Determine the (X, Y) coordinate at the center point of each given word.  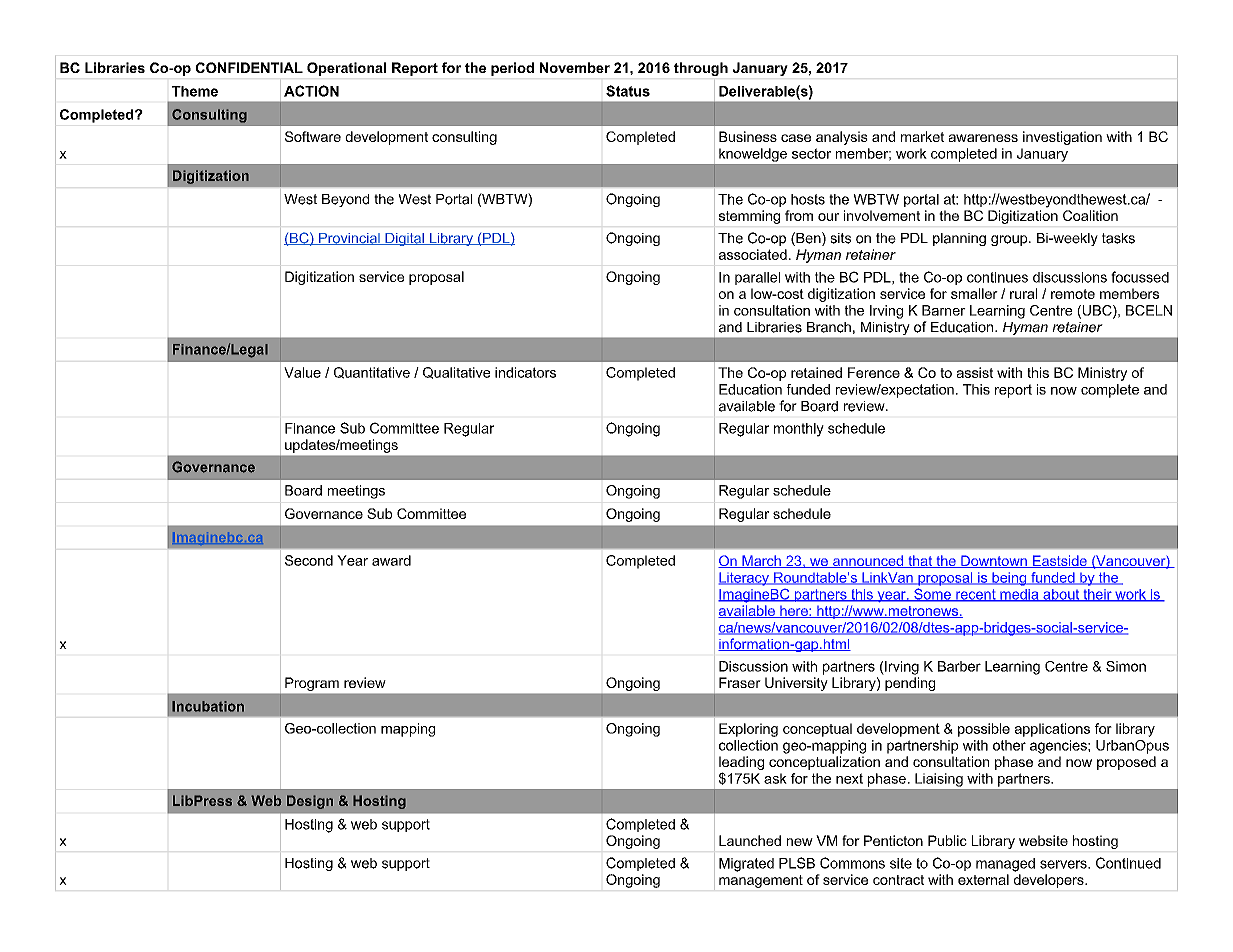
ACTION (311, 91)
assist (975, 372)
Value (302, 372)
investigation (1062, 138)
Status (628, 91)
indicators (525, 372)
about (1061, 595)
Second (309, 560)
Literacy (745, 579)
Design (310, 802)
